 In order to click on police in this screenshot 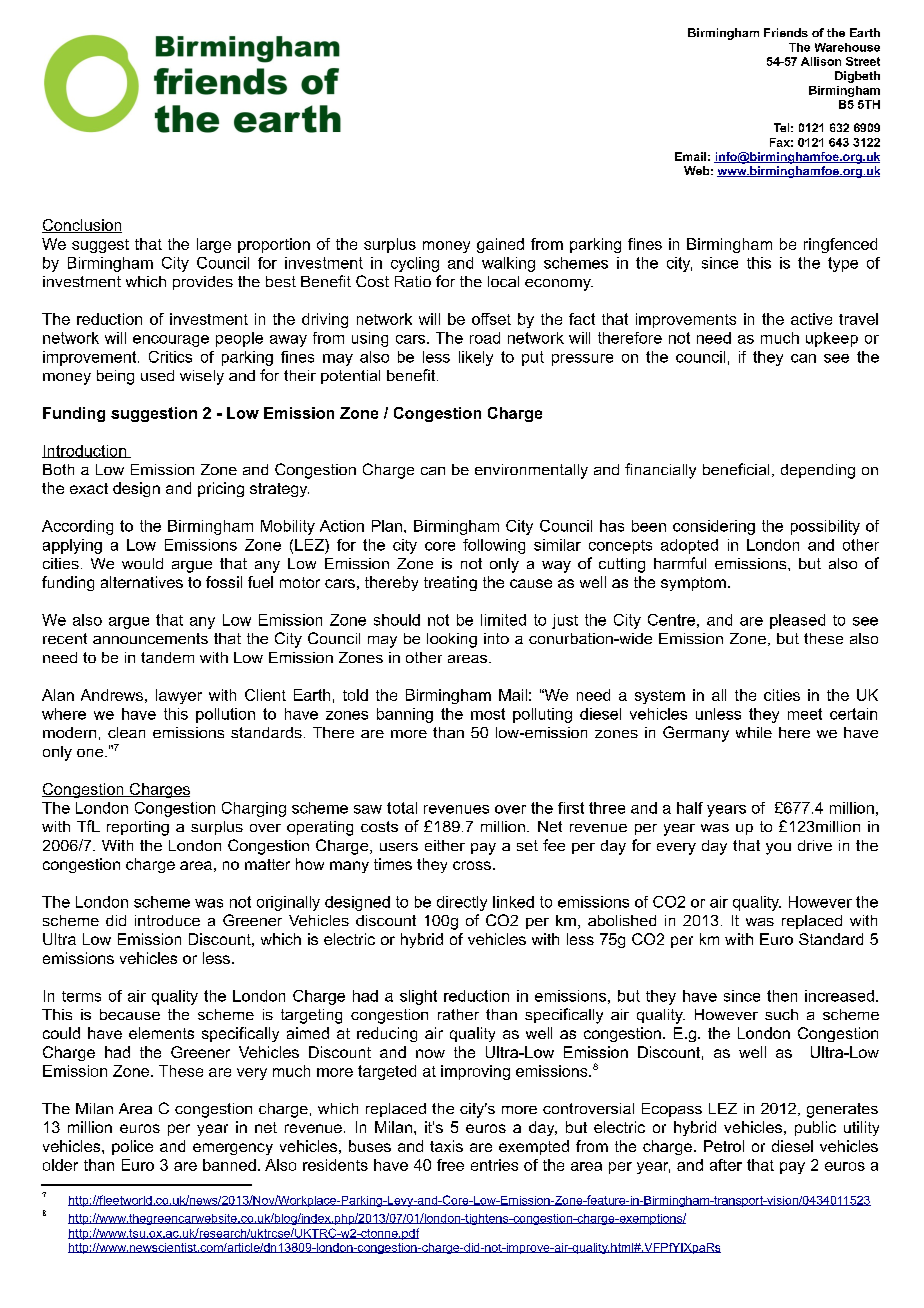, I will do `click(132, 1147)`.
